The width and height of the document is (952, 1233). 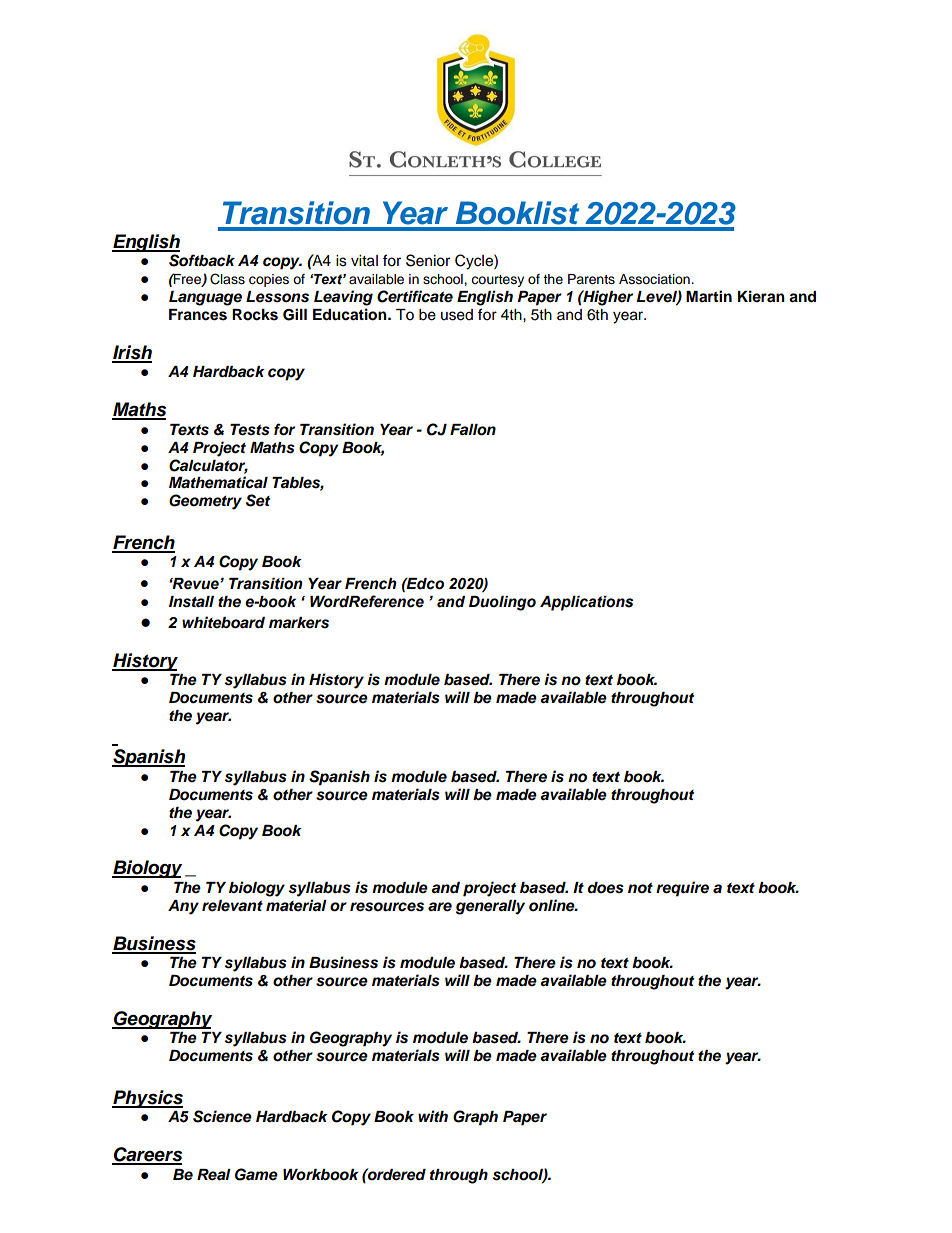 I want to click on Applications, so click(x=586, y=603).
